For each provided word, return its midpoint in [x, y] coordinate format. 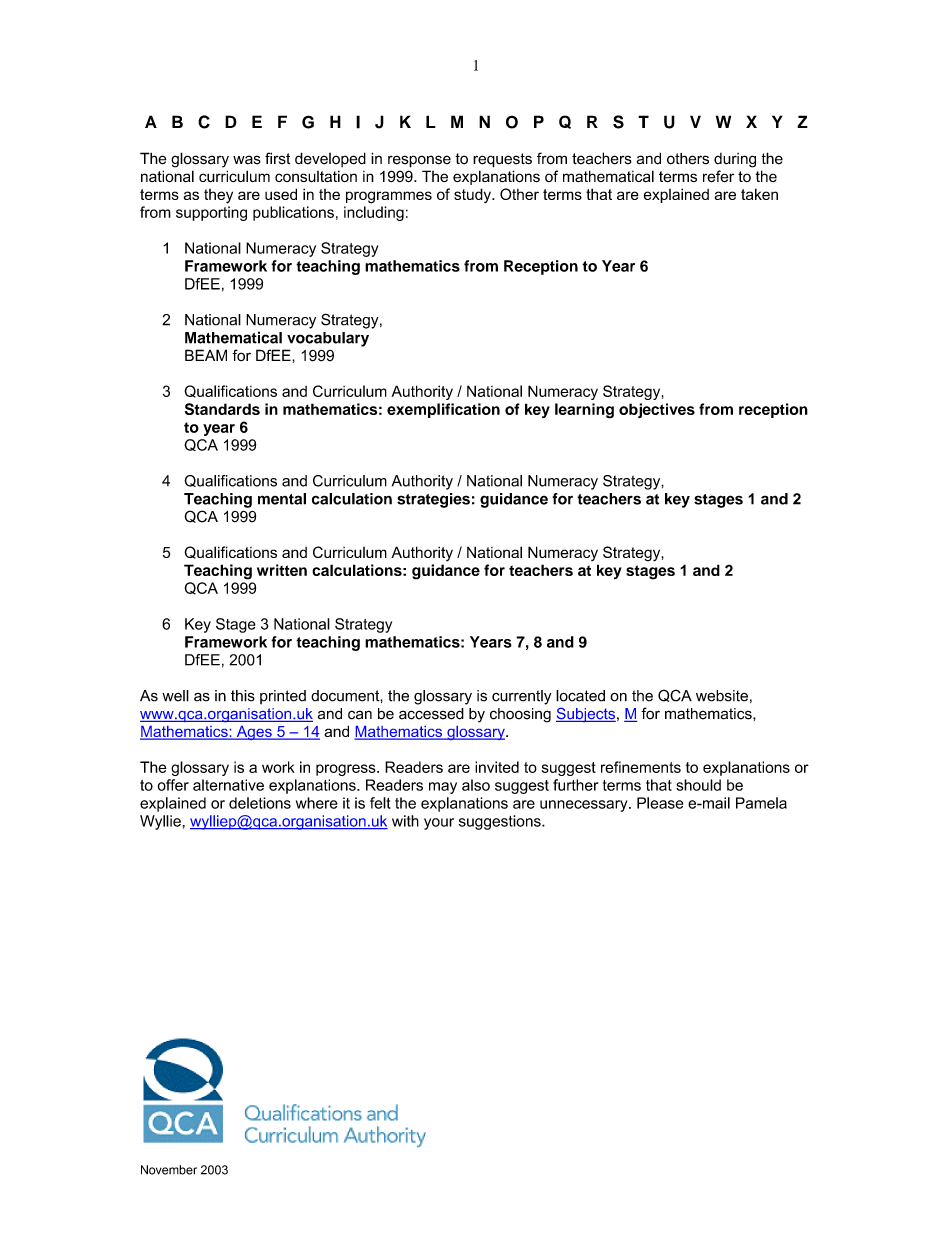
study [473, 195]
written [282, 570]
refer [718, 176]
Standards [222, 409]
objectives [657, 410]
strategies [433, 500]
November [169, 1170]
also [476, 785]
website [722, 696]
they [218, 196]
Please [660, 803]
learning [584, 411]
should [698, 785]
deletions [260, 803]
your [439, 824]
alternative [228, 785]
